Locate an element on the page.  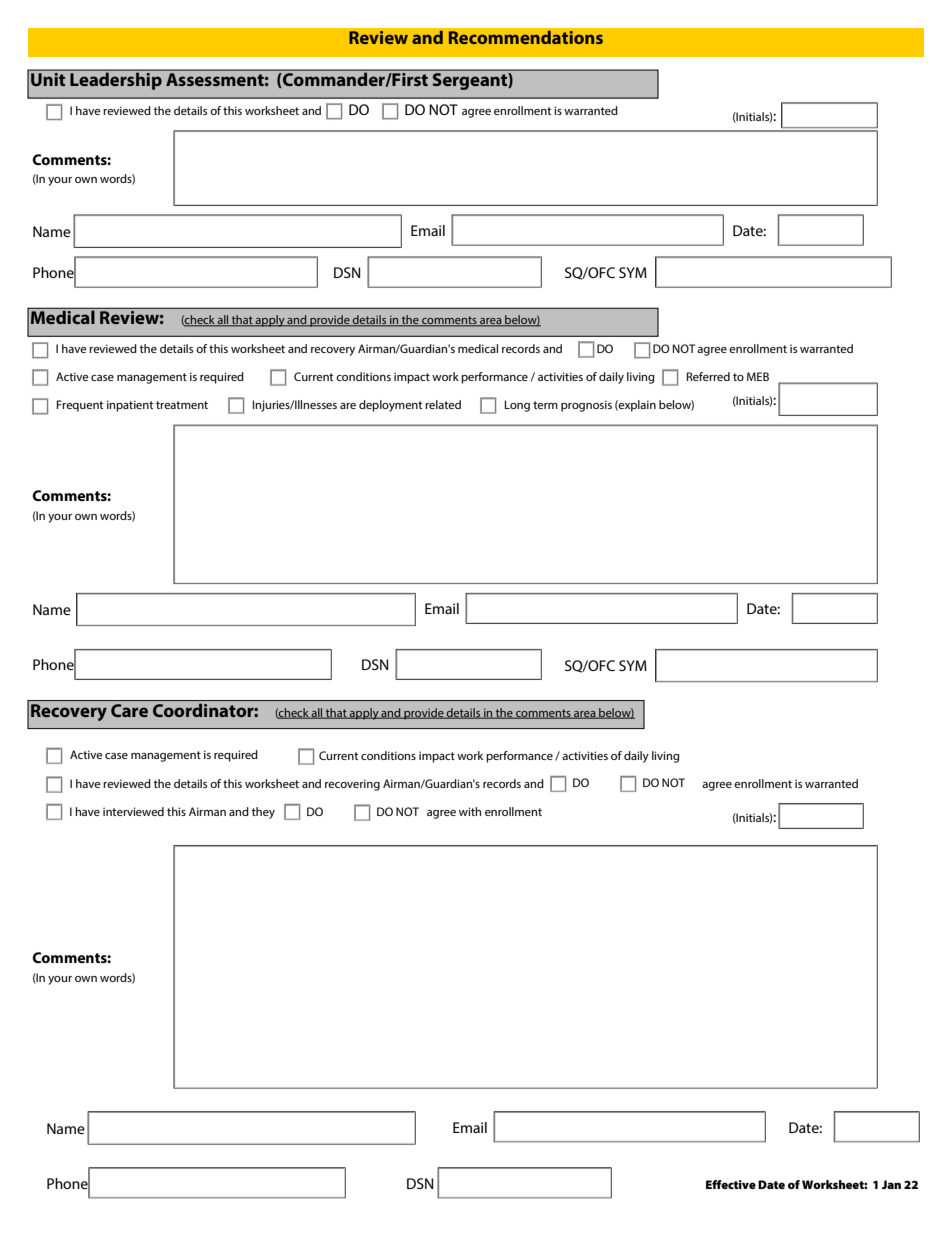
recovering is located at coordinates (352, 785).
